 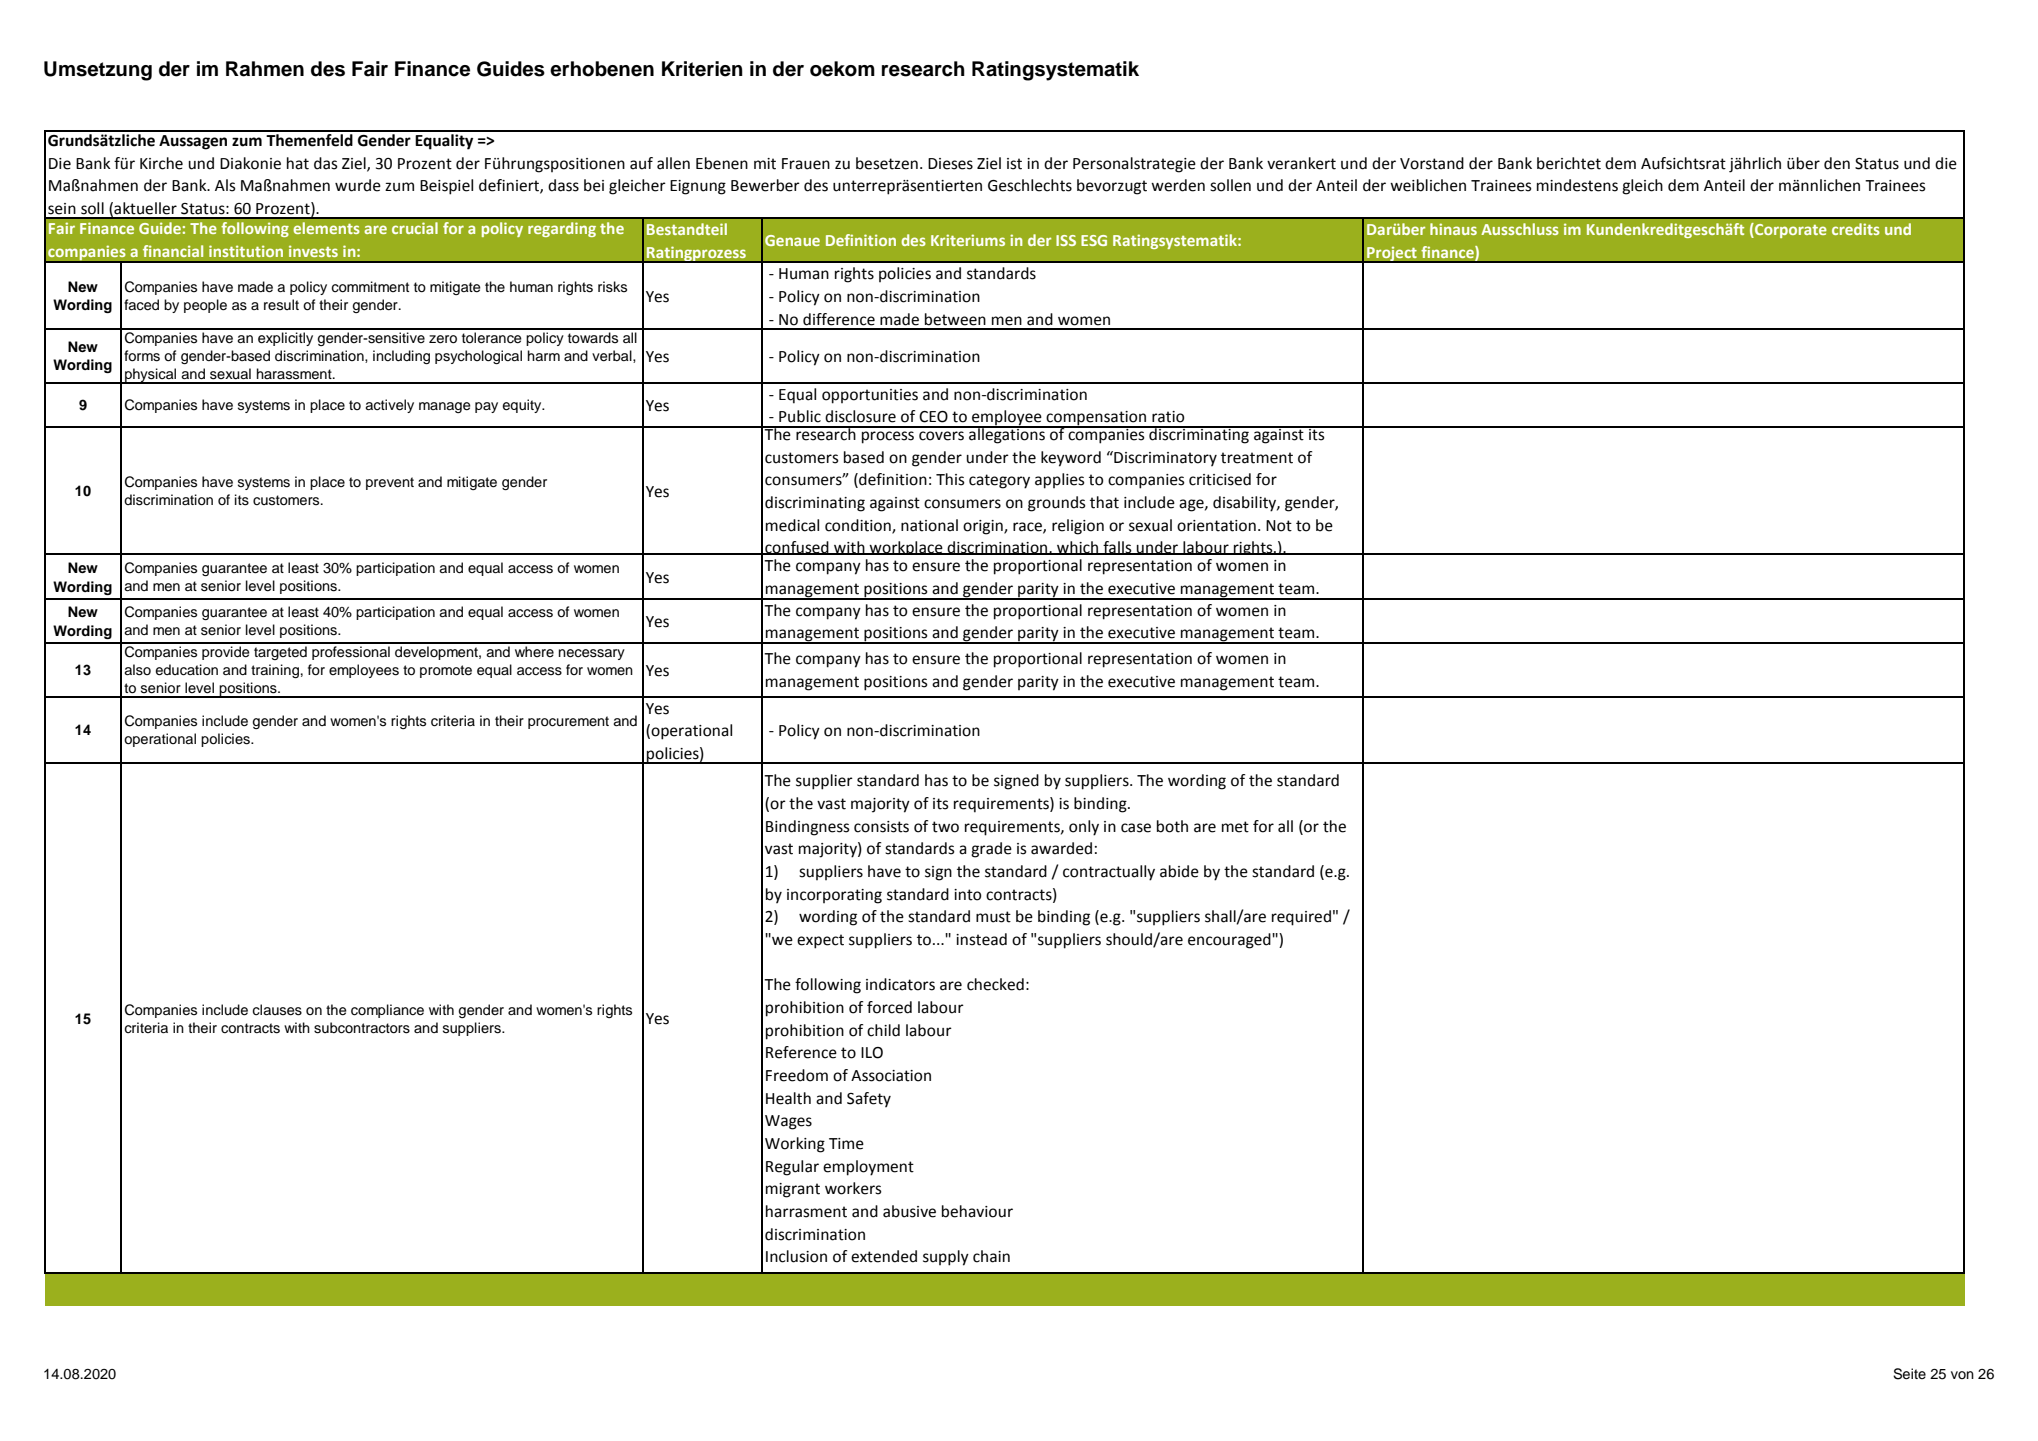 I want to click on training, so click(x=275, y=671).
